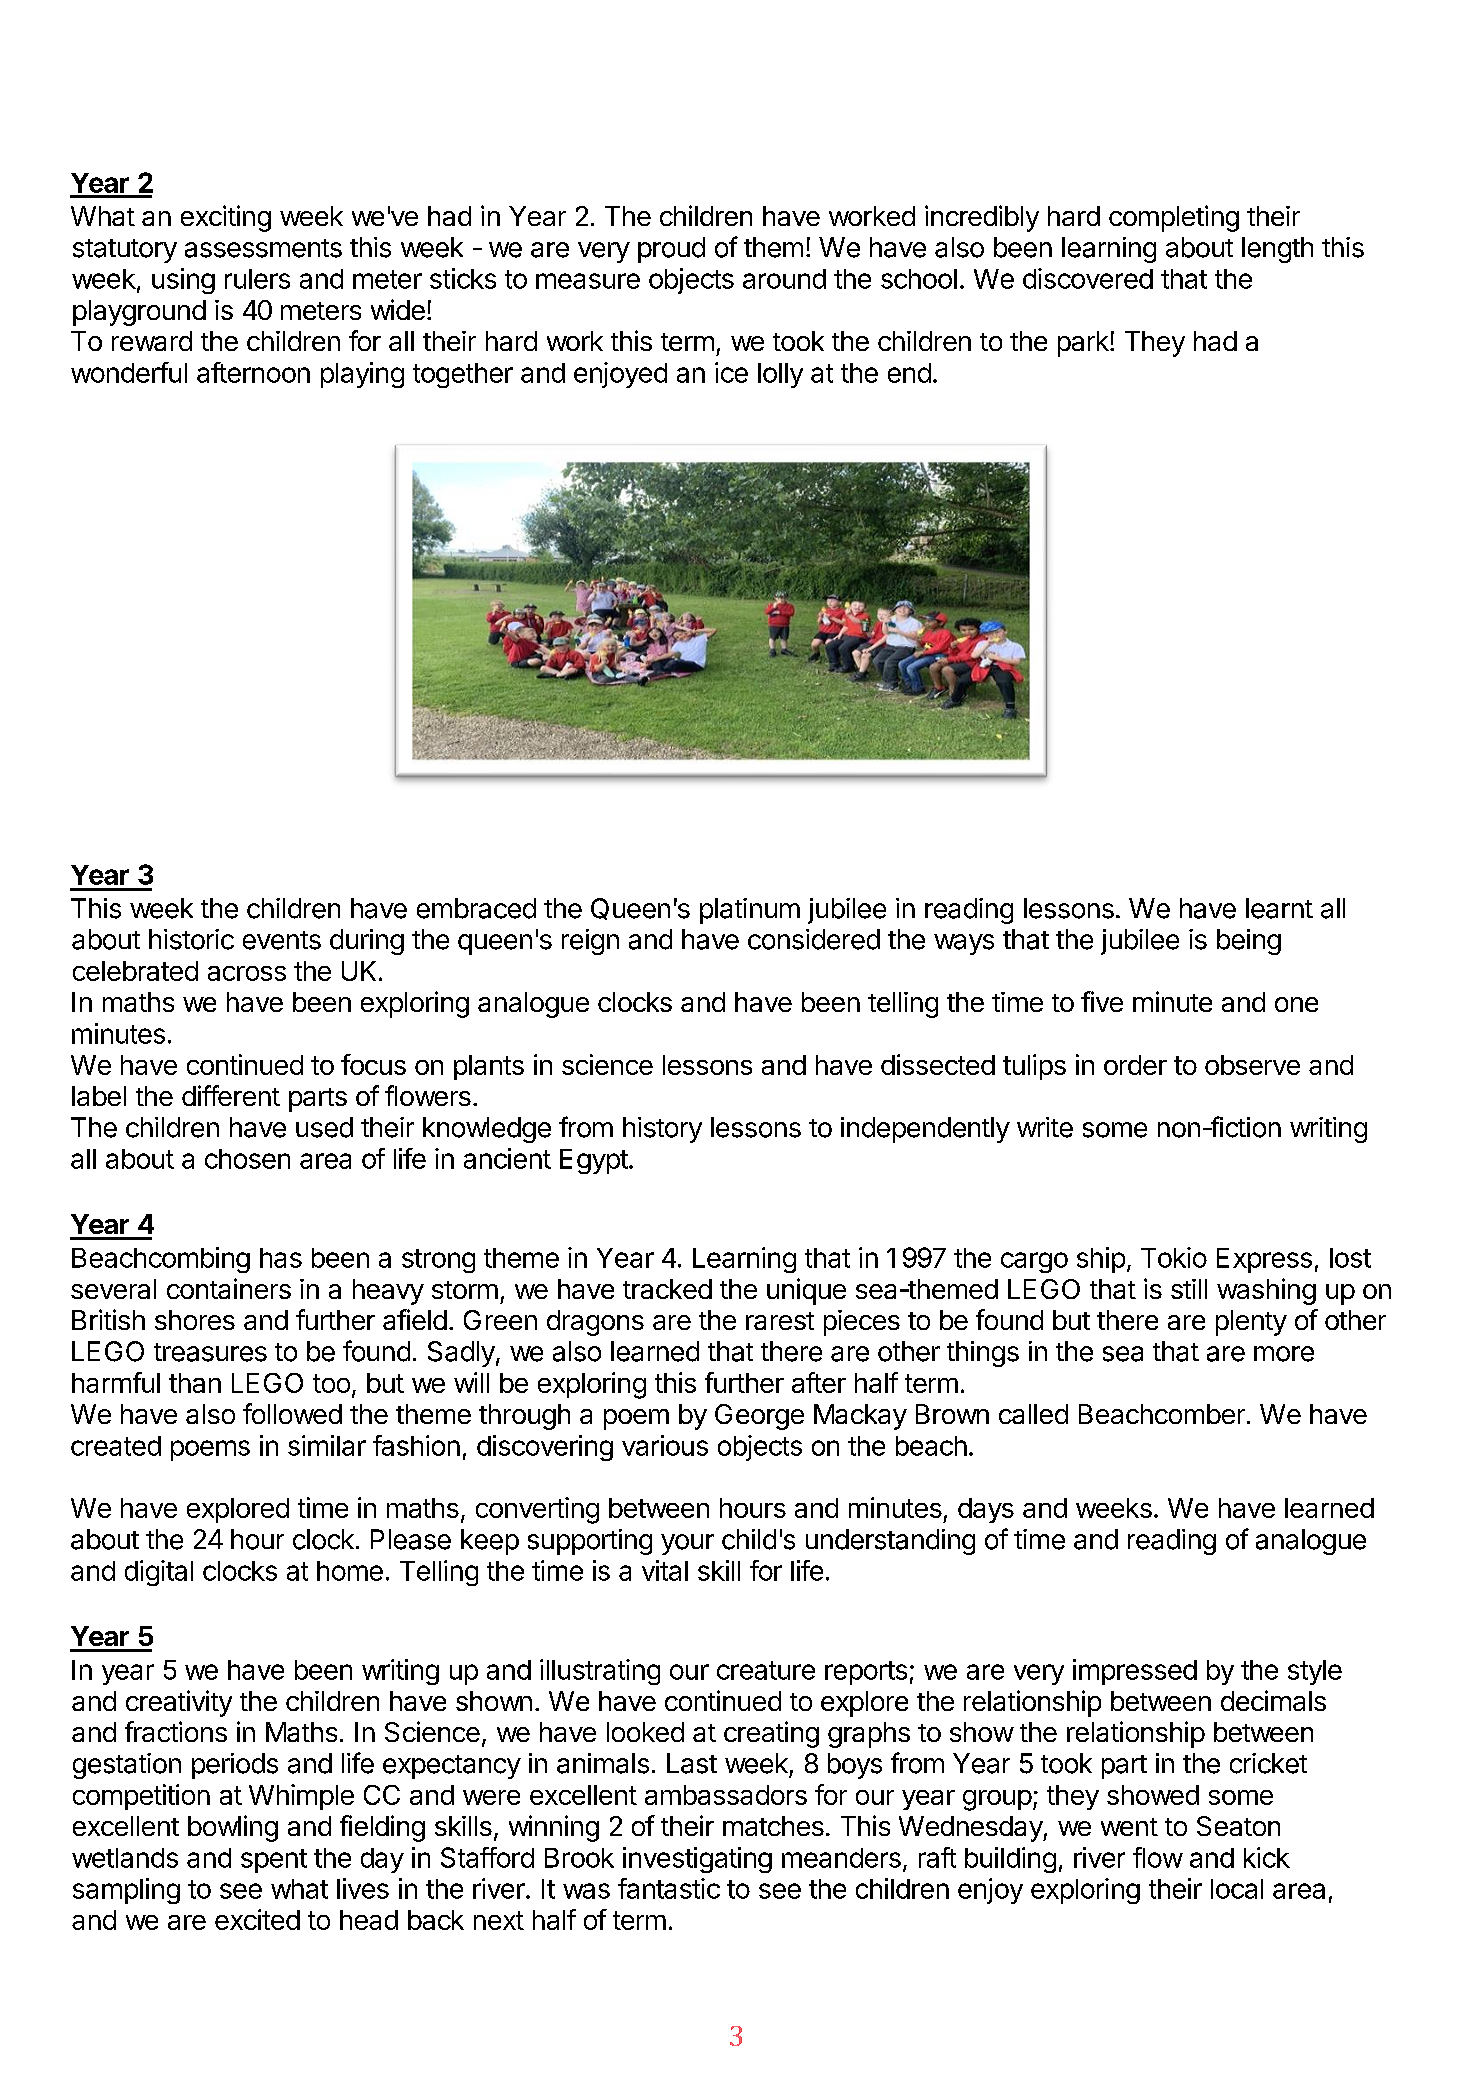 This page has height=2084, width=1473. What do you see at coordinates (231, 1095) in the page?
I see `different` at bounding box center [231, 1095].
